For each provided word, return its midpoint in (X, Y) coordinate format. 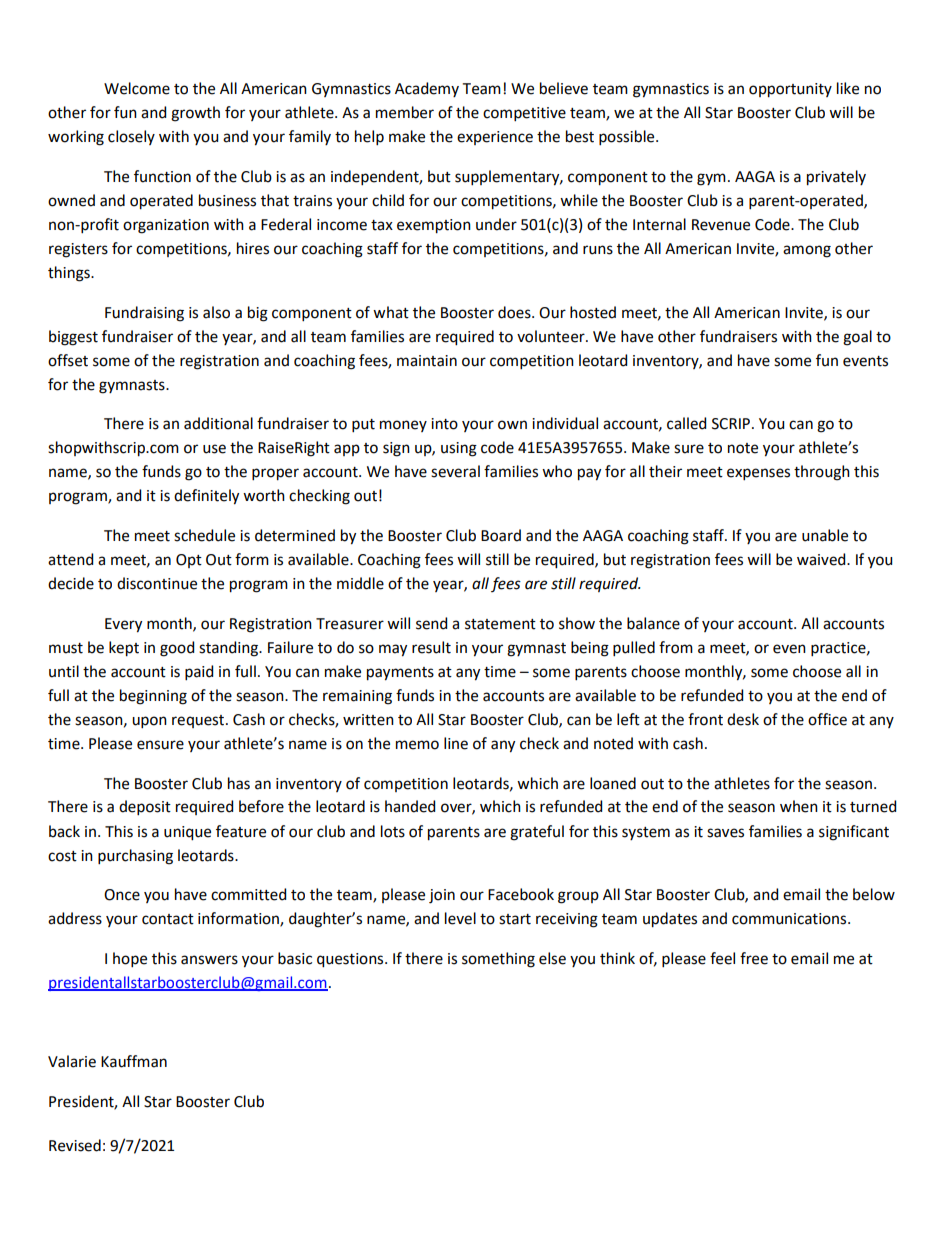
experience (495, 138)
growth (195, 114)
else (552, 958)
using (459, 449)
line (456, 743)
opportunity (790, 90)
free (754, 958)
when (799, 806)
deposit (145, 807)
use (214, 449)
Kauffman (134, 1061)
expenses (758, 474)
